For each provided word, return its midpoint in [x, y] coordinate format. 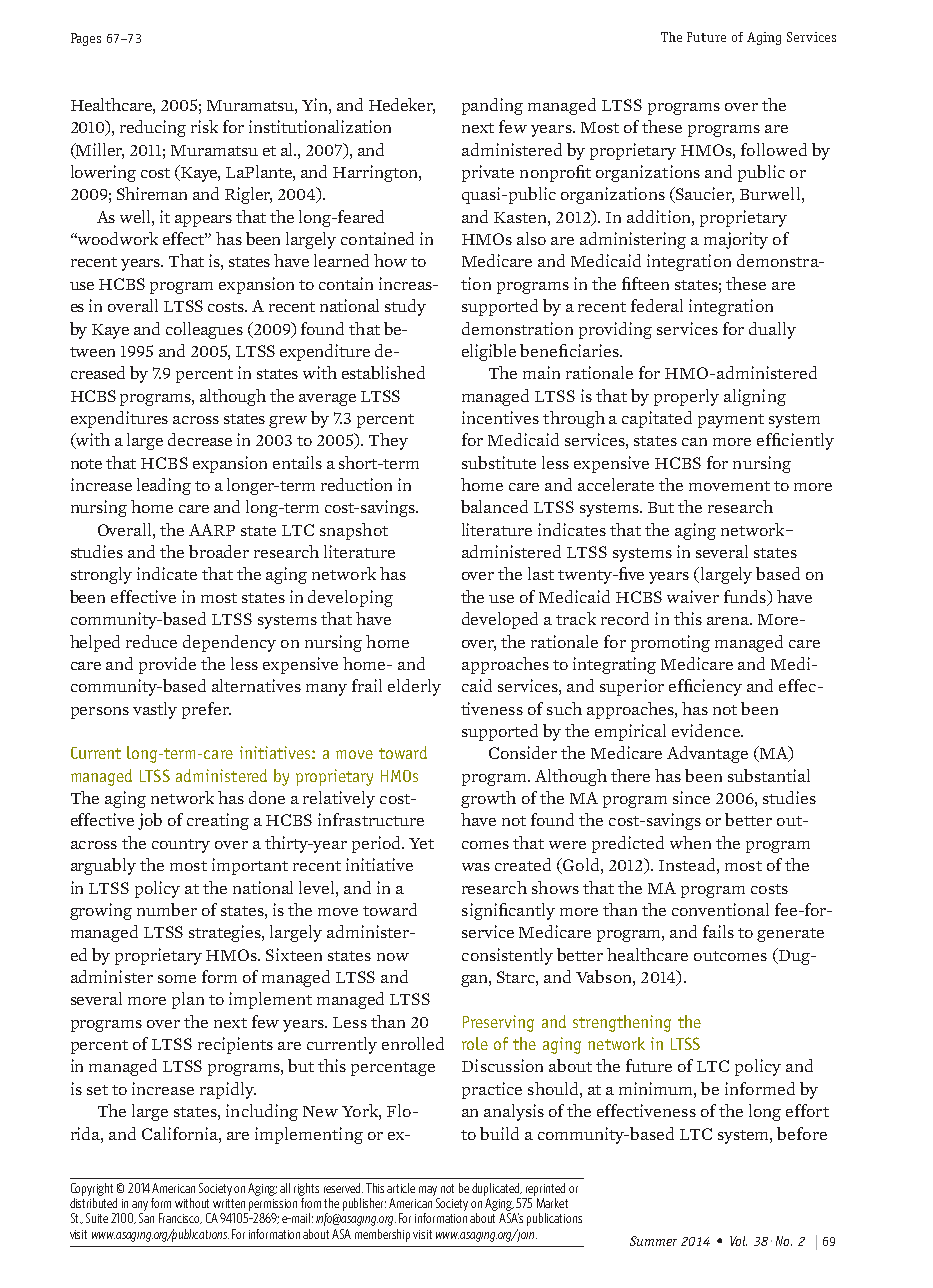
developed [500, 620]
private [488, 173]
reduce [151, 641]
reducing [153, 128]
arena [729, 621]
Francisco [180, 1218]
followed [774, 149]
